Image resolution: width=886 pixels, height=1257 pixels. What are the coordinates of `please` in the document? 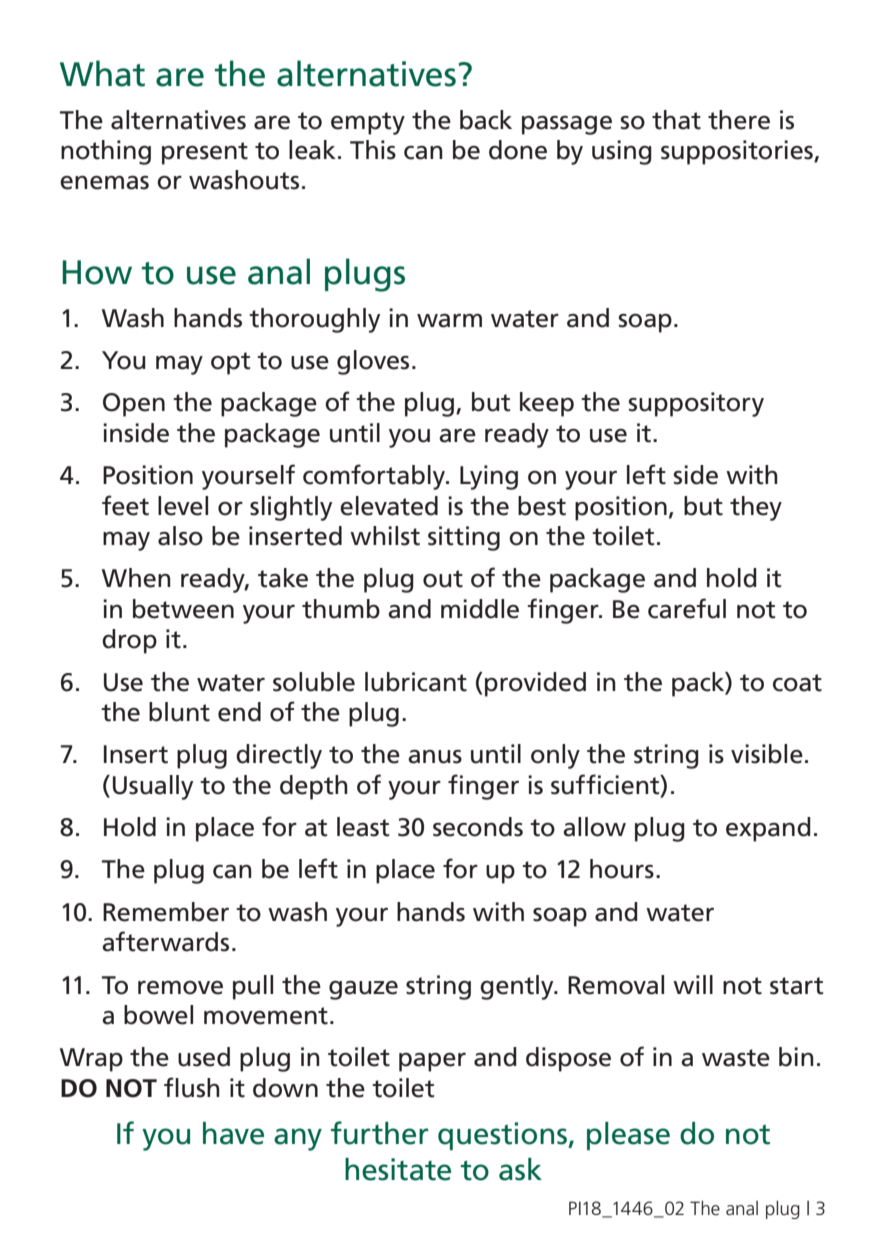 It's located at (628, 1136).
